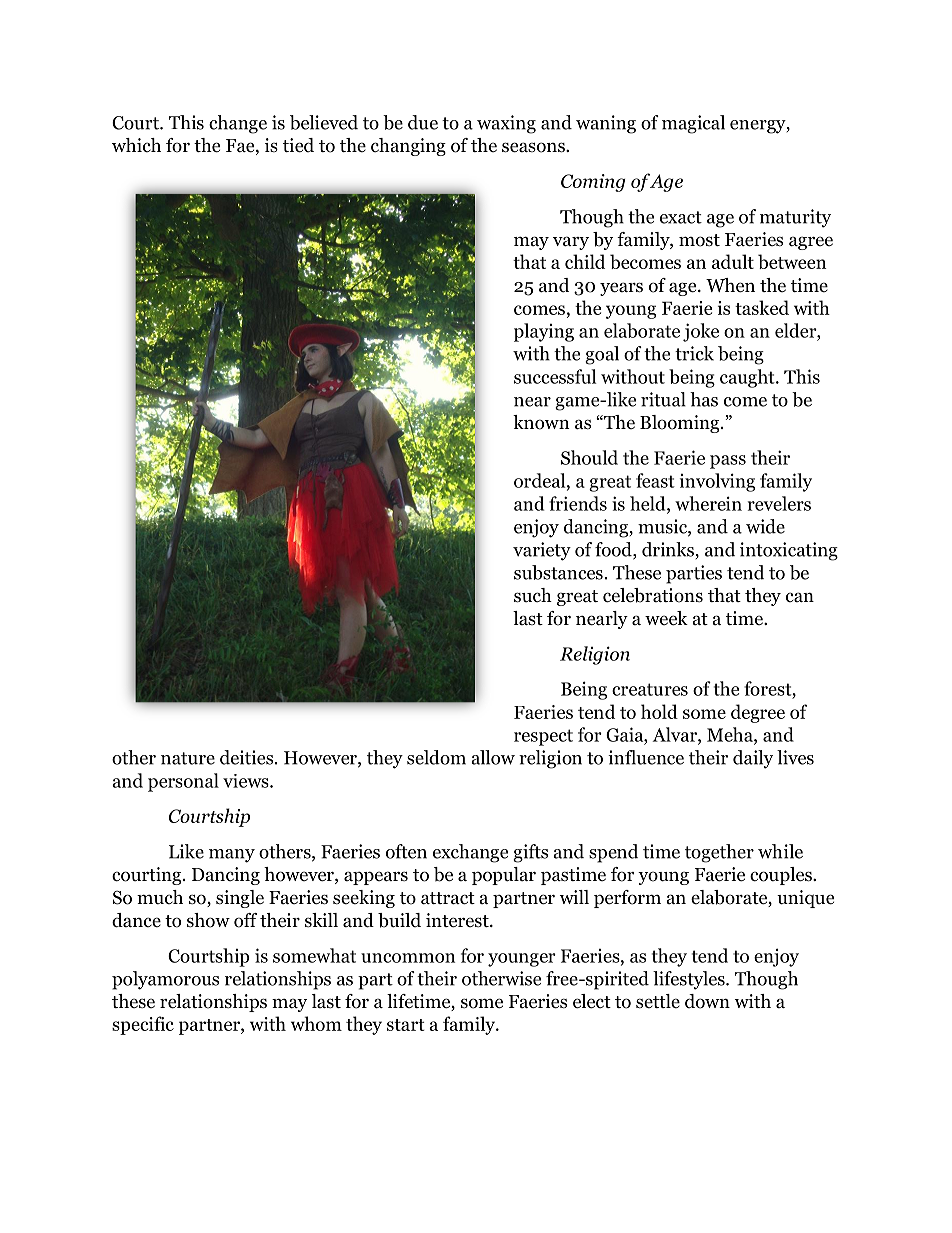 The height and width of the image is (1233, 952). I want to click on allow, so click(493, 757).
